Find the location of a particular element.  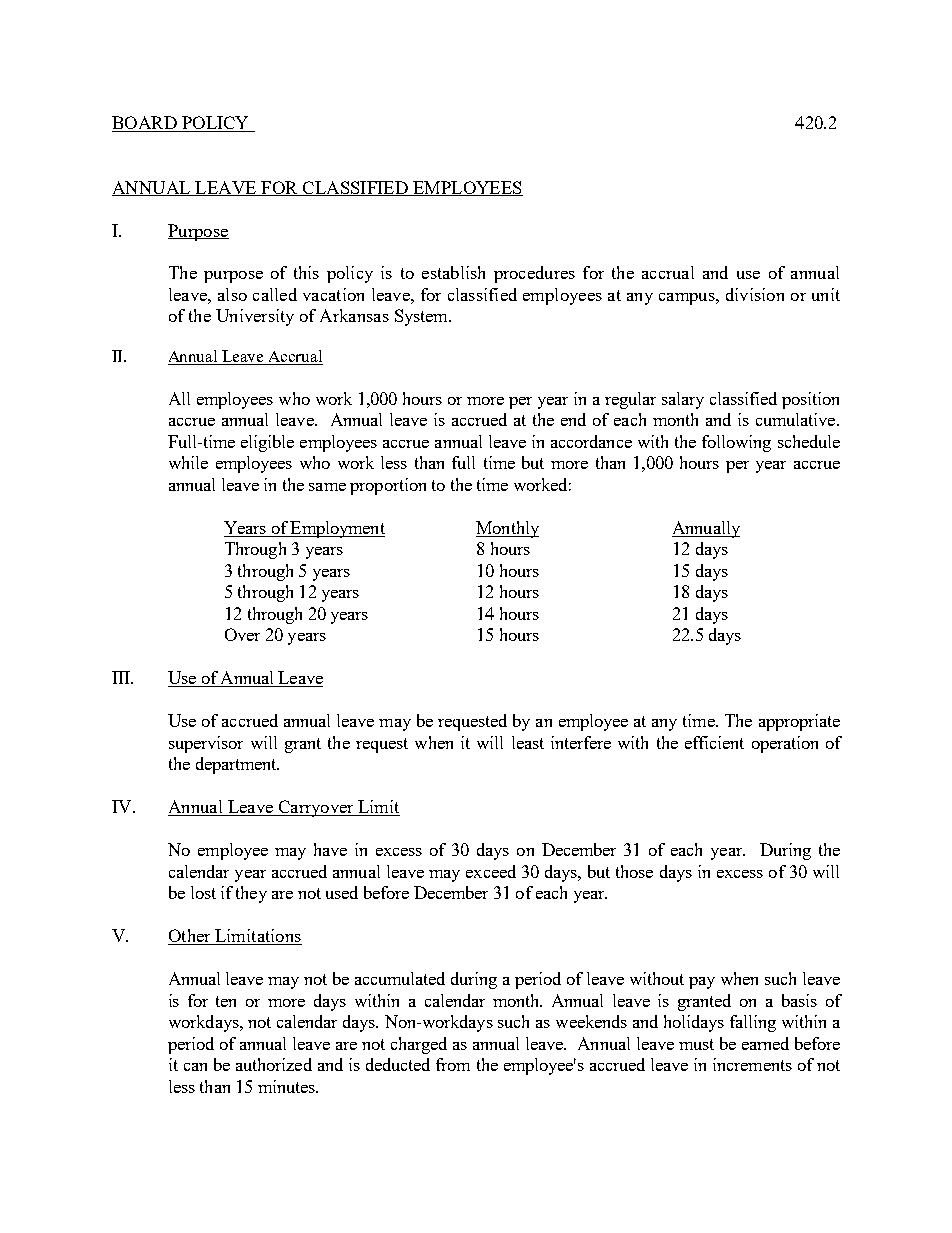

exceed is located at coordinates (491, 871).
